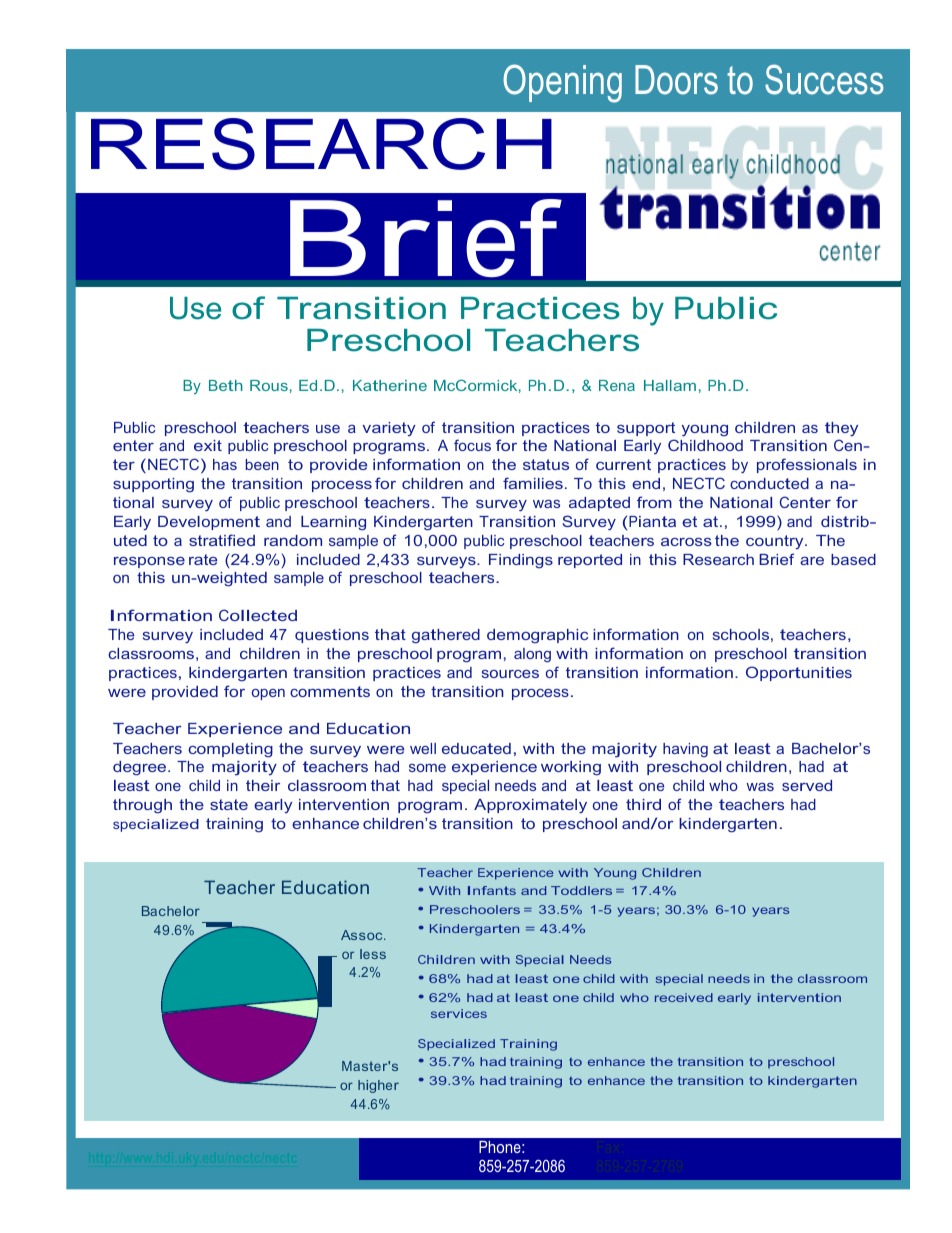 The height and width of the document is (1233, 952). Describe the element at coordinates (521, 561) in the document. I see `Findings` at that location.
